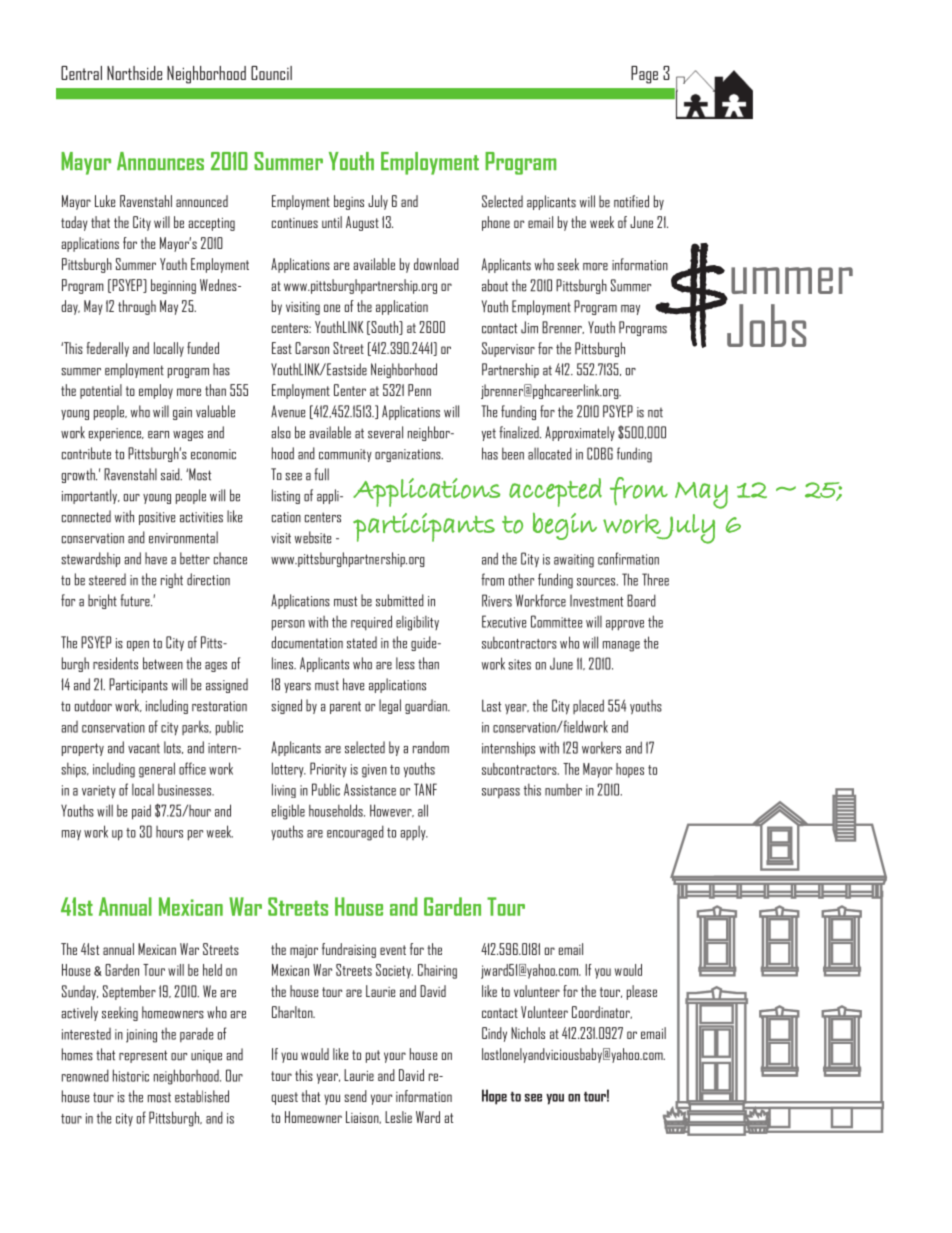 The width and height of the screenshot is (952, 1233). What do you see at coordinates (642, 992) in the screenshot?
I see `please` at bounding box center [642, 992].
